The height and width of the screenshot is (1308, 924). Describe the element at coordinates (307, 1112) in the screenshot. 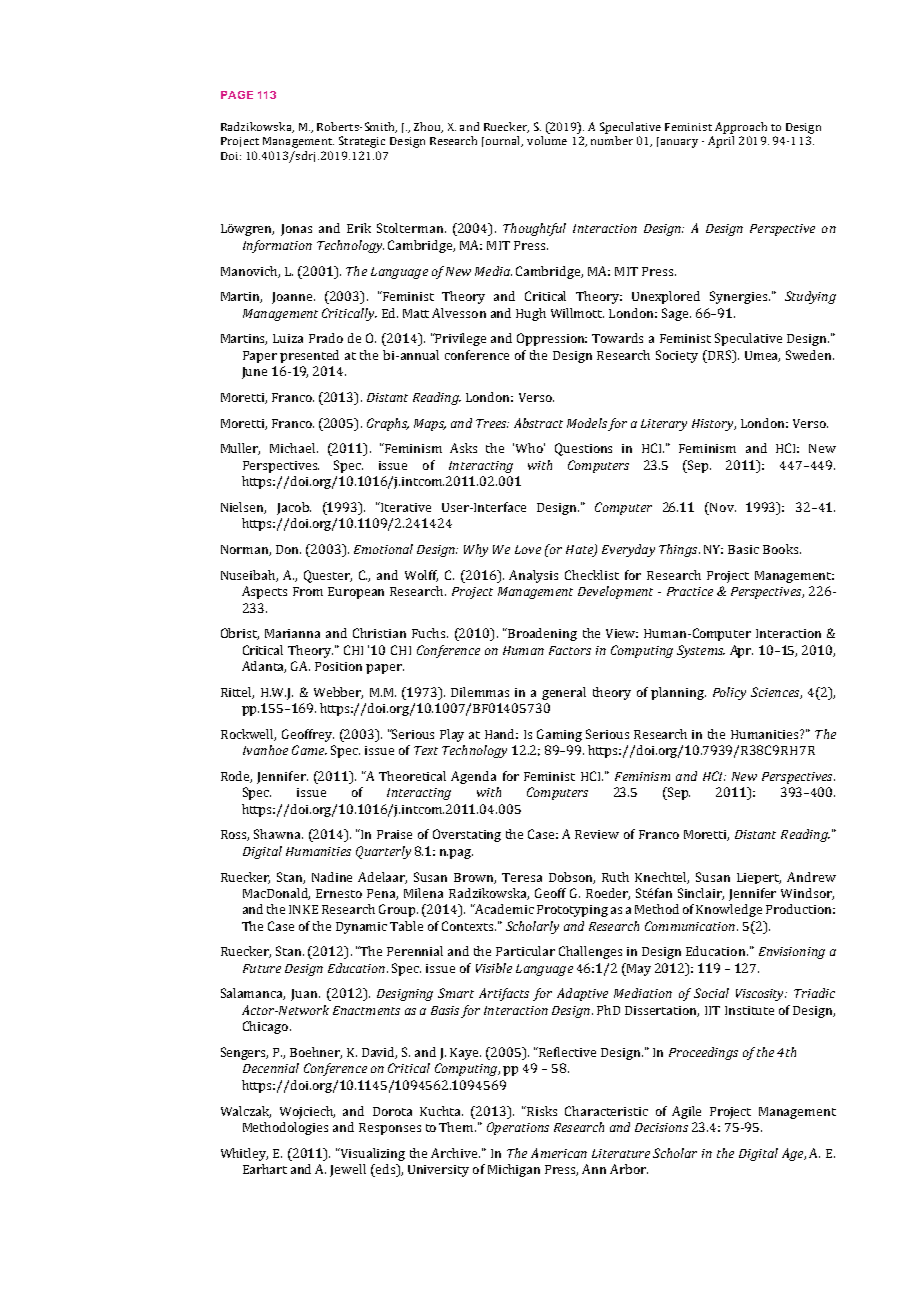

I see `Wojciech` at that location.
